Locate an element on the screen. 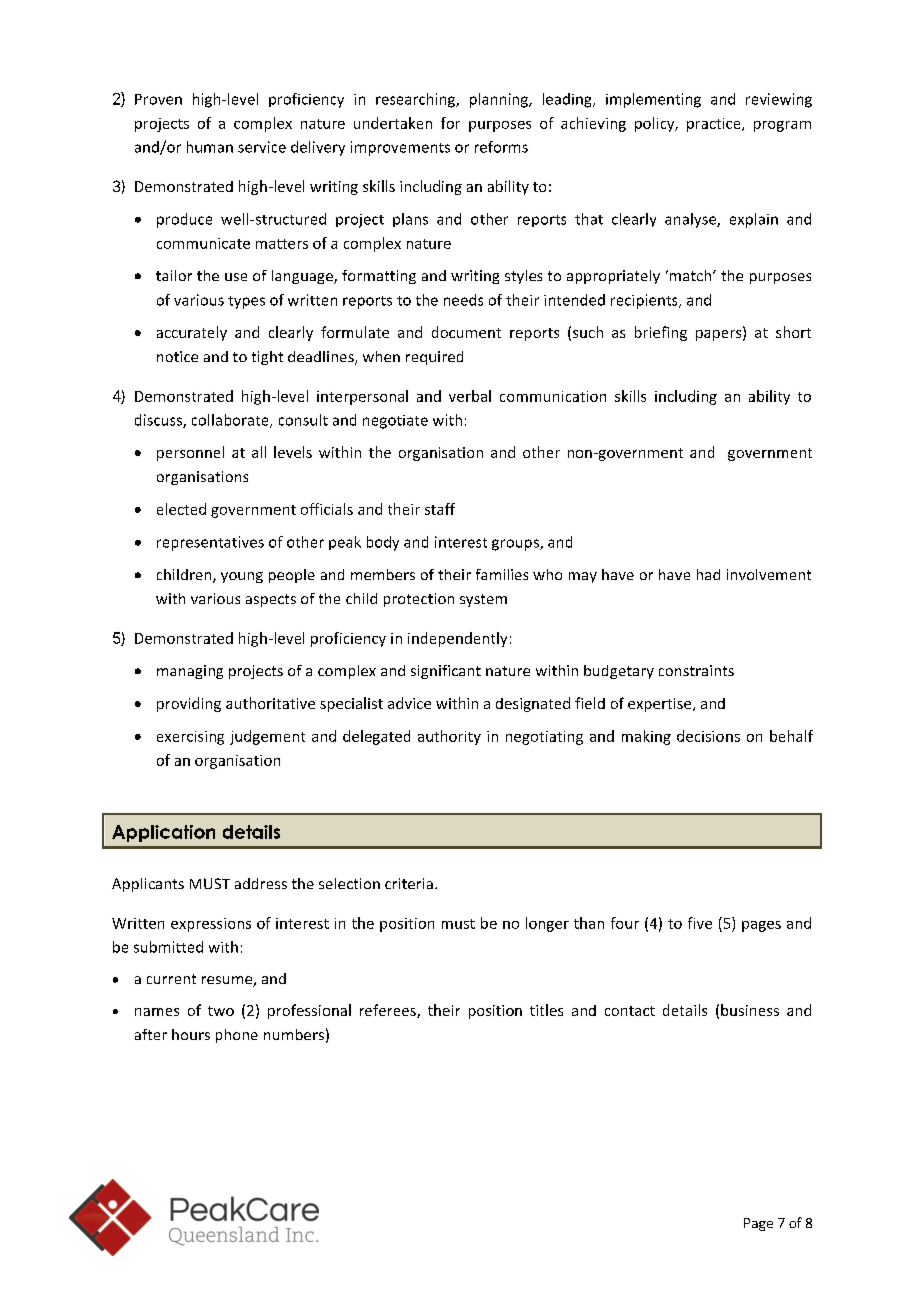 This screenshot has width=924, height=1308. two is located at coordinates (221, 1011).
